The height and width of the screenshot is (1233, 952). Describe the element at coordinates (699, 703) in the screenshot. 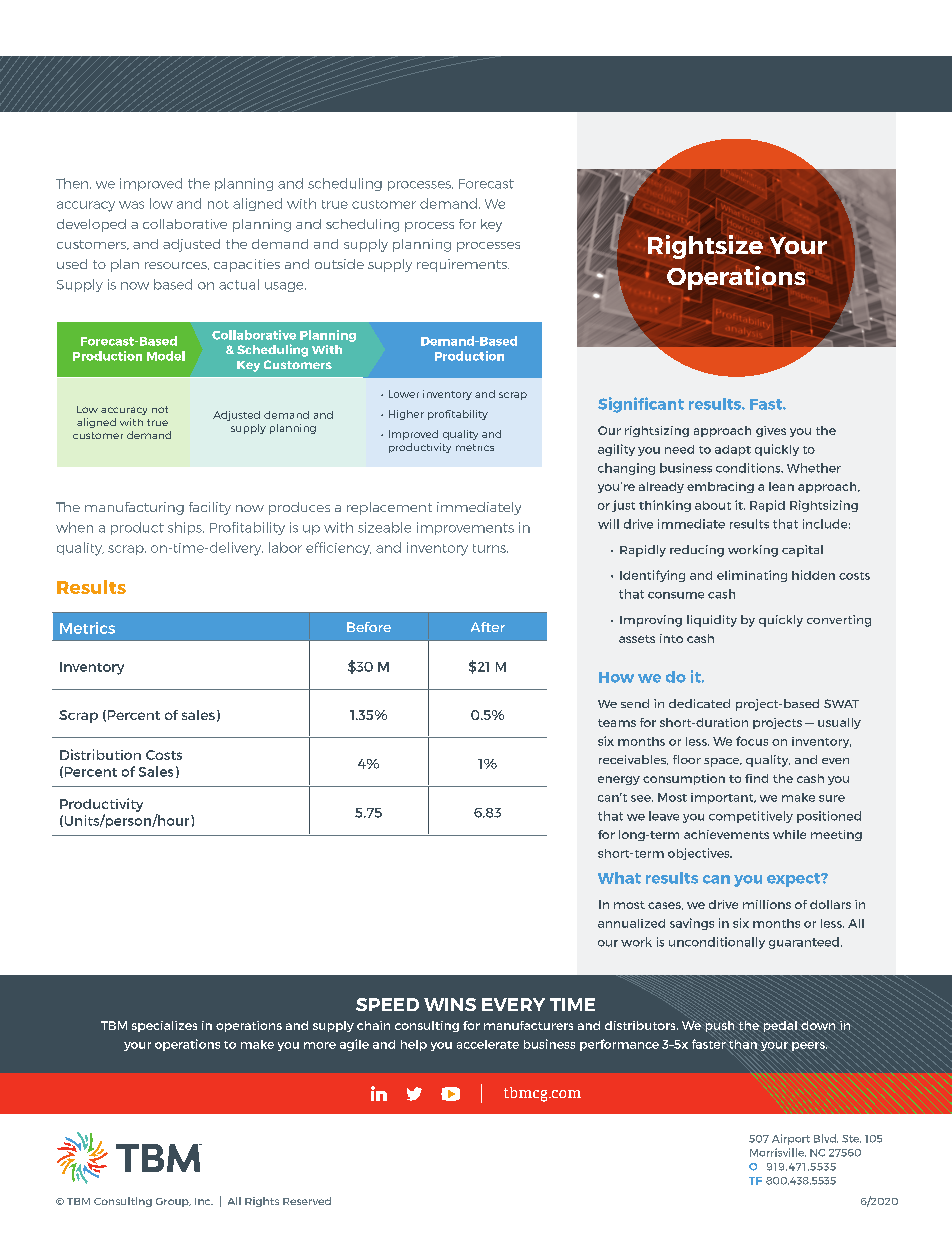

I see `dedicated` at that location.
